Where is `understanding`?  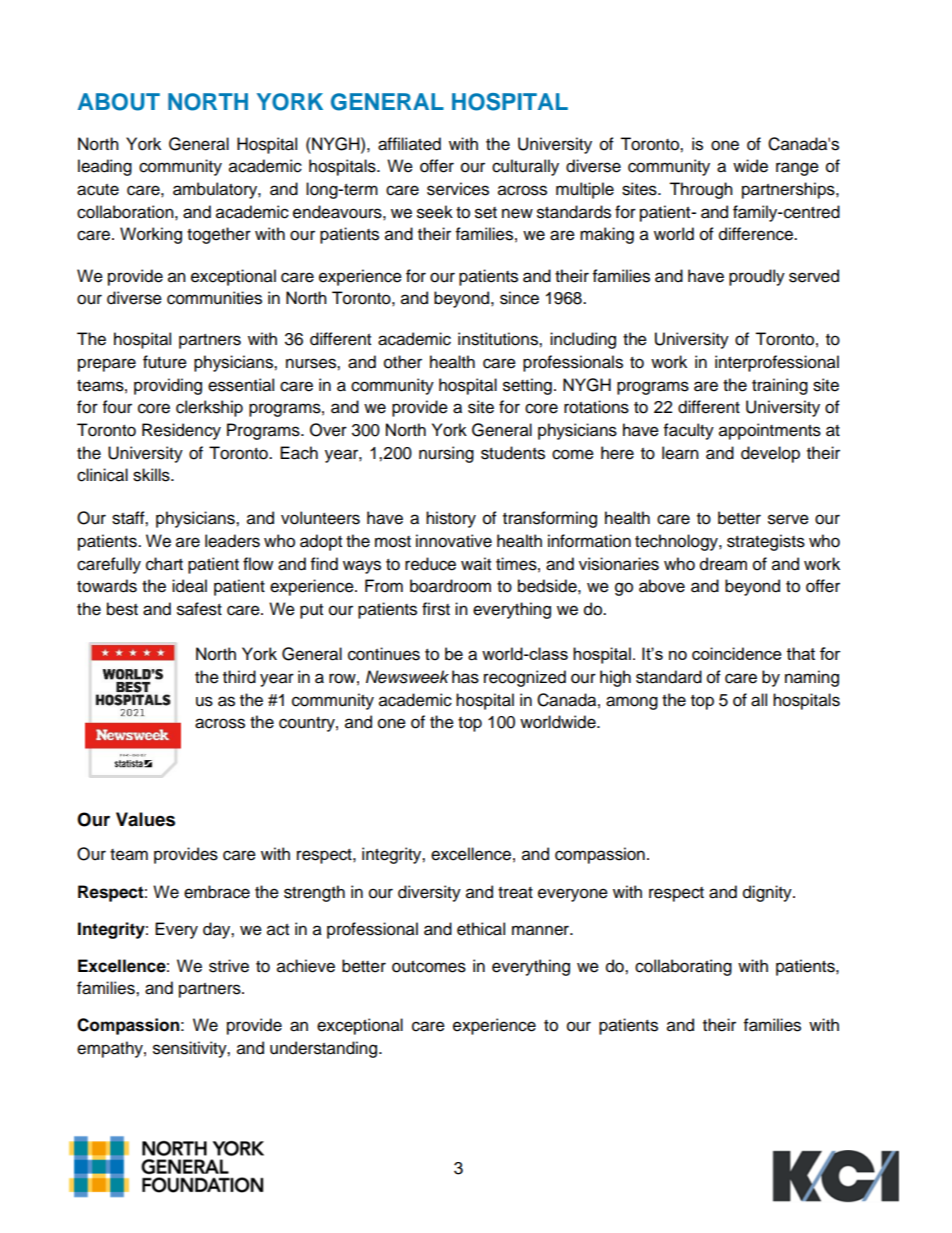
understanding is located at coordinates (325, 1049).
